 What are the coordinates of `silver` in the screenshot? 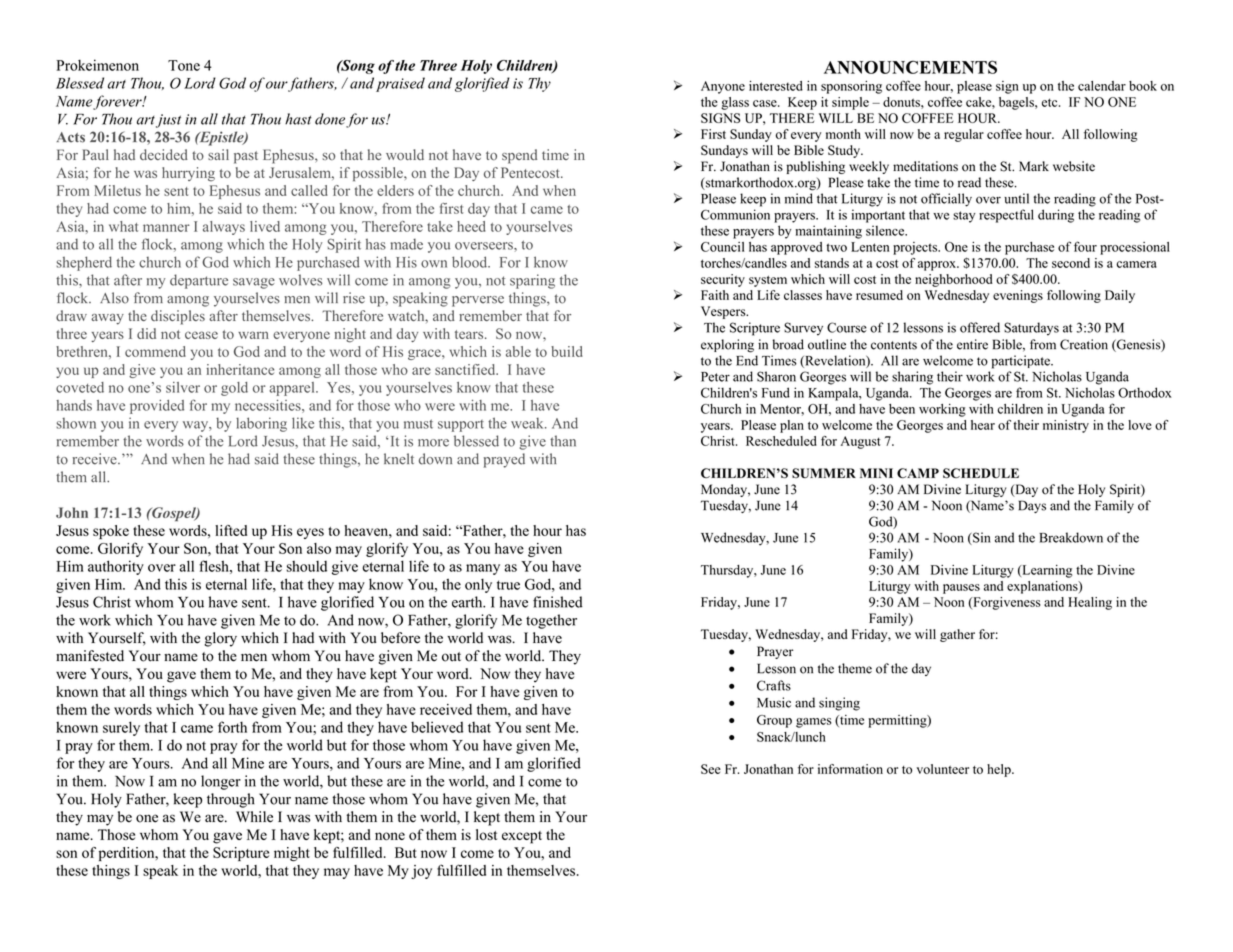 It's located at (183, 387).
